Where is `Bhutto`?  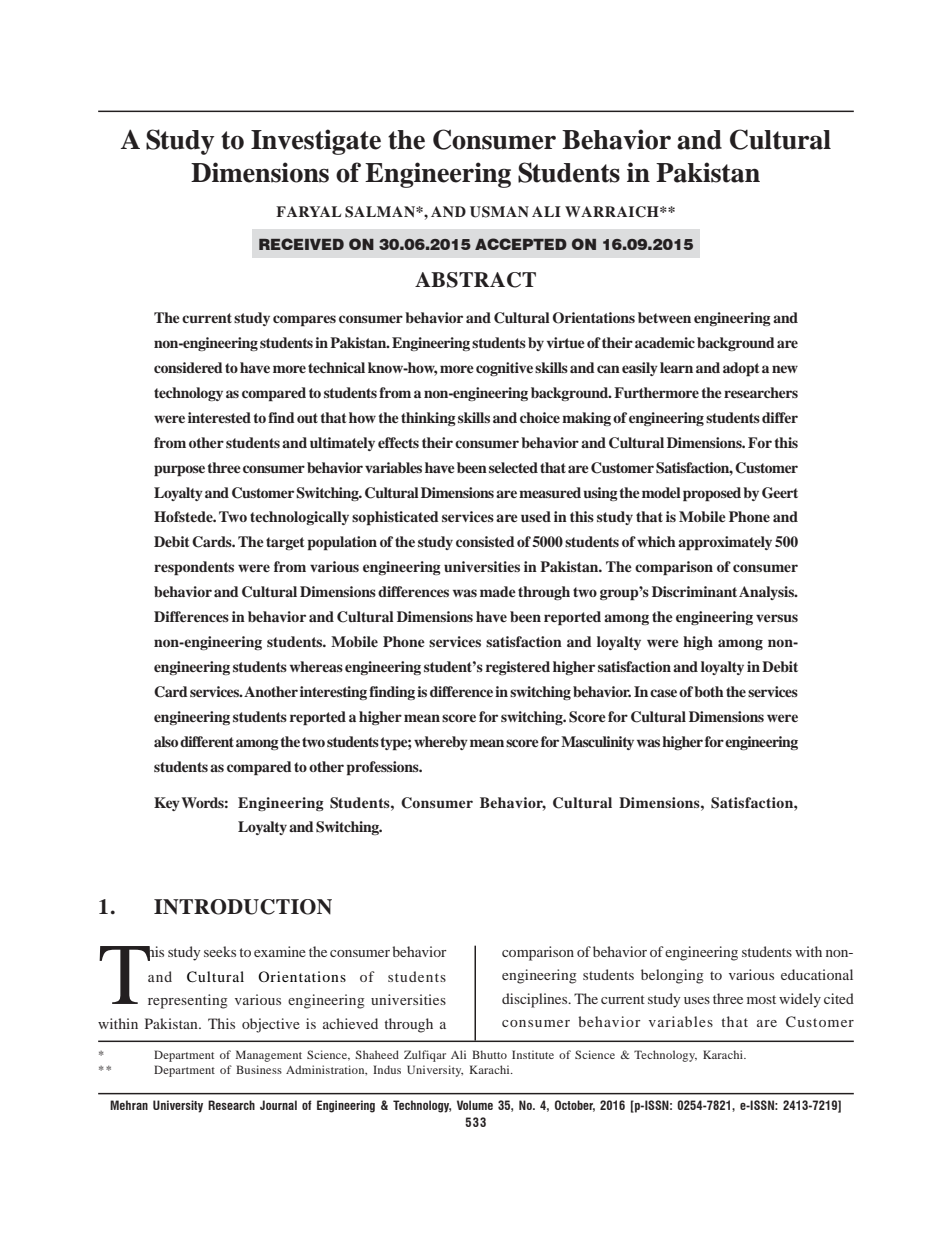
Bhutto is located at coordinates (489, 1054).
